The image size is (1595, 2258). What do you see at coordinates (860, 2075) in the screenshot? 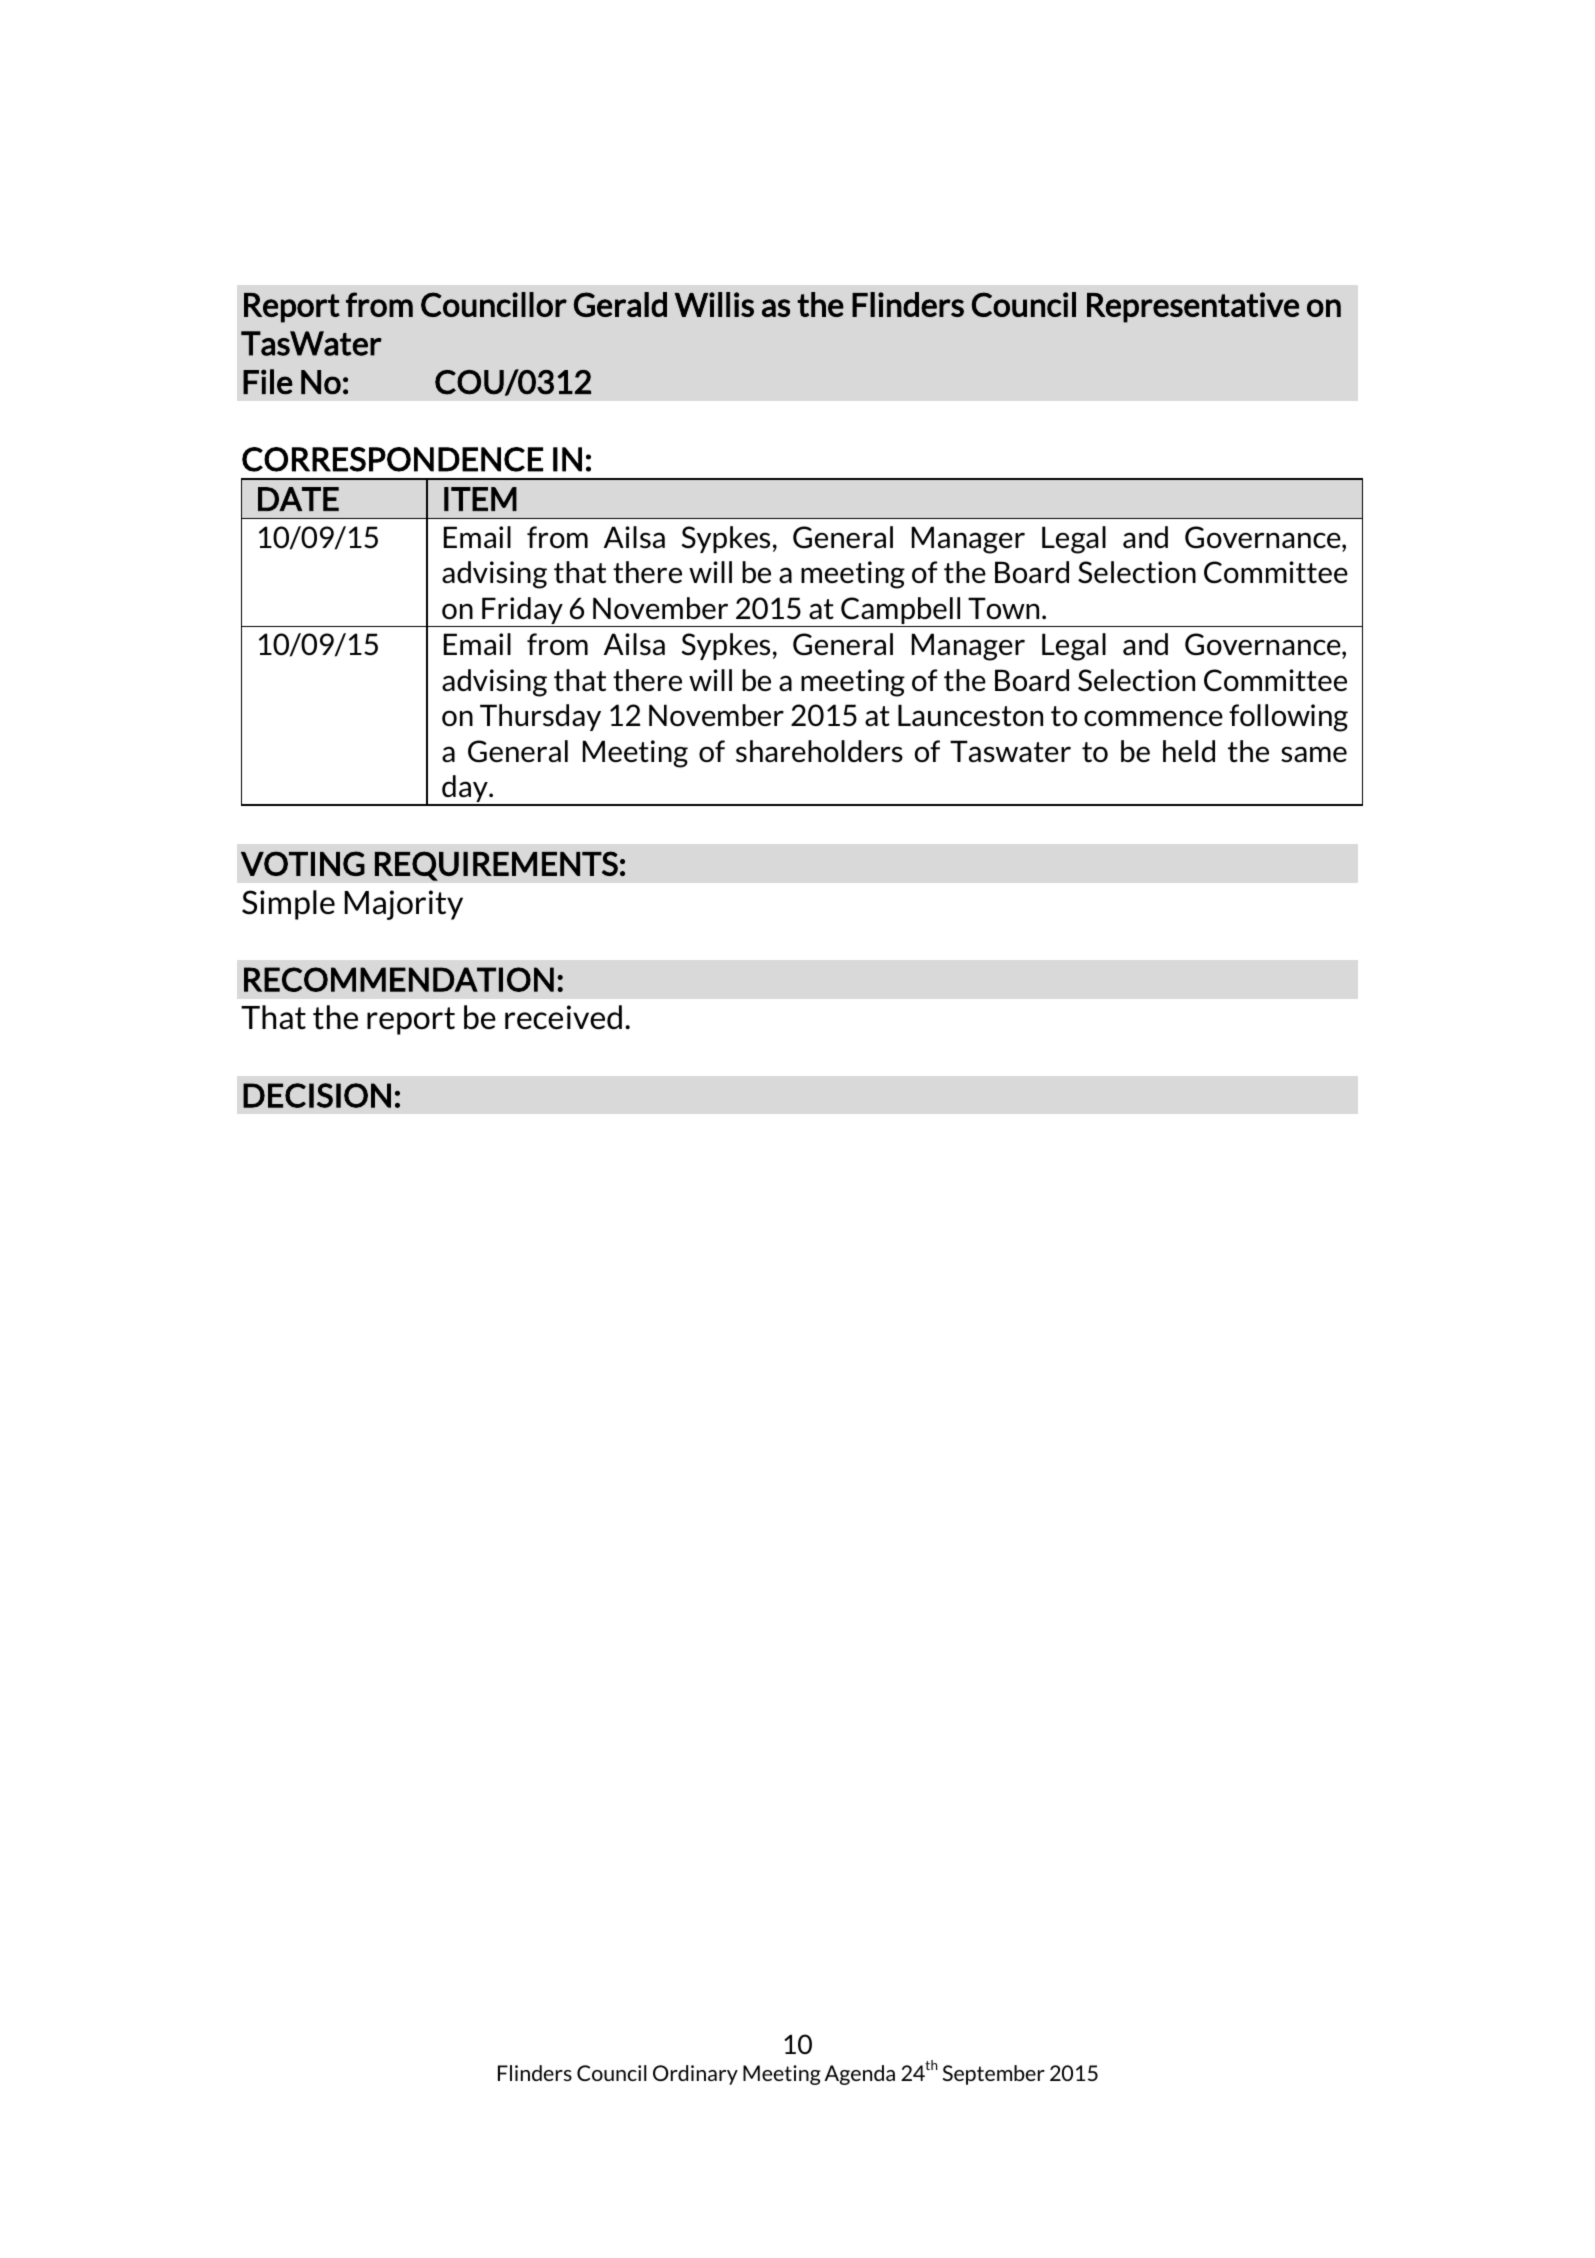
I see `Agenda` at bounding box center [860, 2075].
